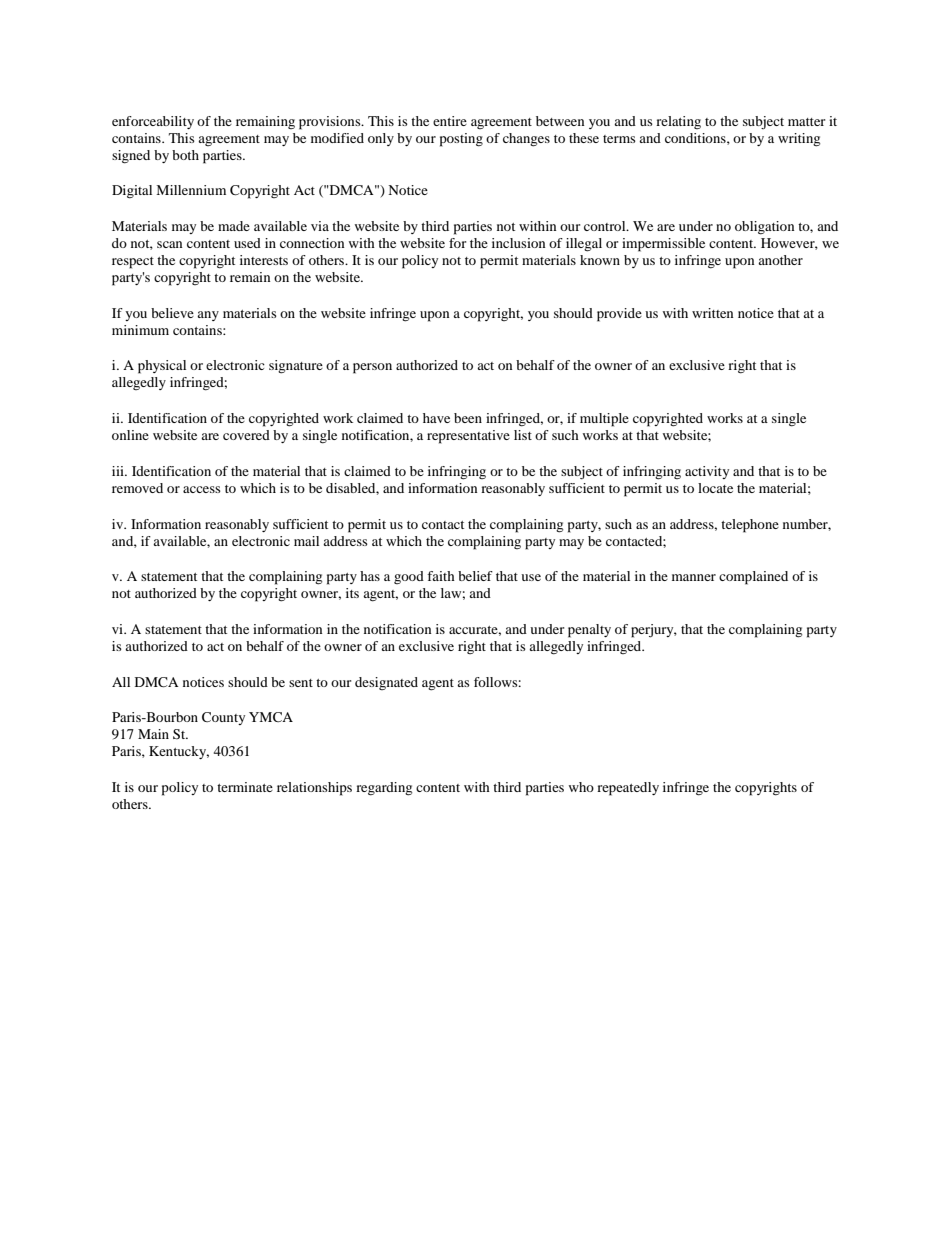 Image resolution: width=952 pixels, height=1233 pixels. Describe the element at coordinates (523, 435) in the image. I see `list` at that location.
